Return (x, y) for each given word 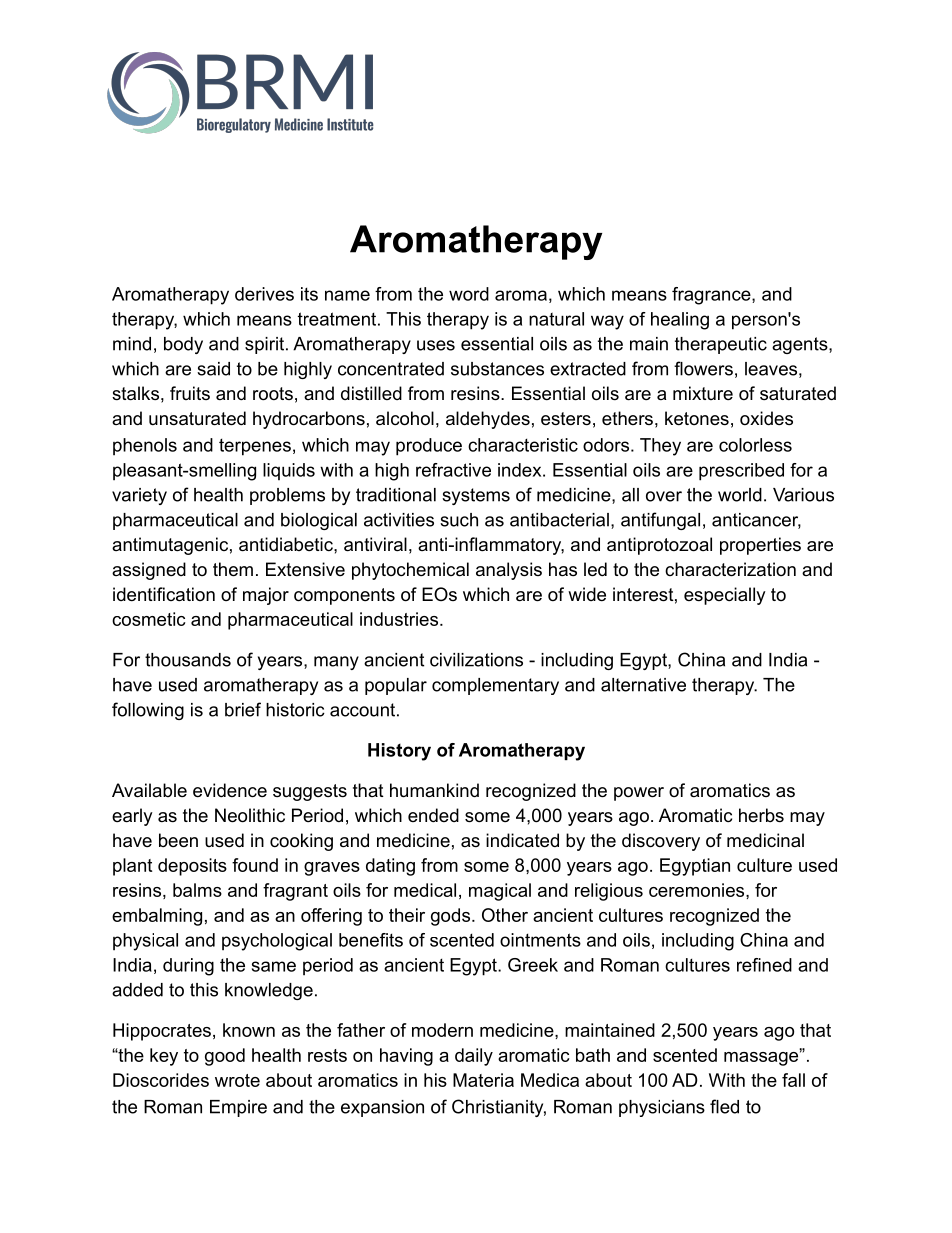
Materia (483, 1080)
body (183, 345)
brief (243, 709)
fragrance (712, 296)
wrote (237, 1080)
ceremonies (698, 890)
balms (197, 890)
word (469, 294)
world (740, 495)
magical (500, 892)
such (459, 520)
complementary (495, 686)
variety (139, 496)
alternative (643, 685)
